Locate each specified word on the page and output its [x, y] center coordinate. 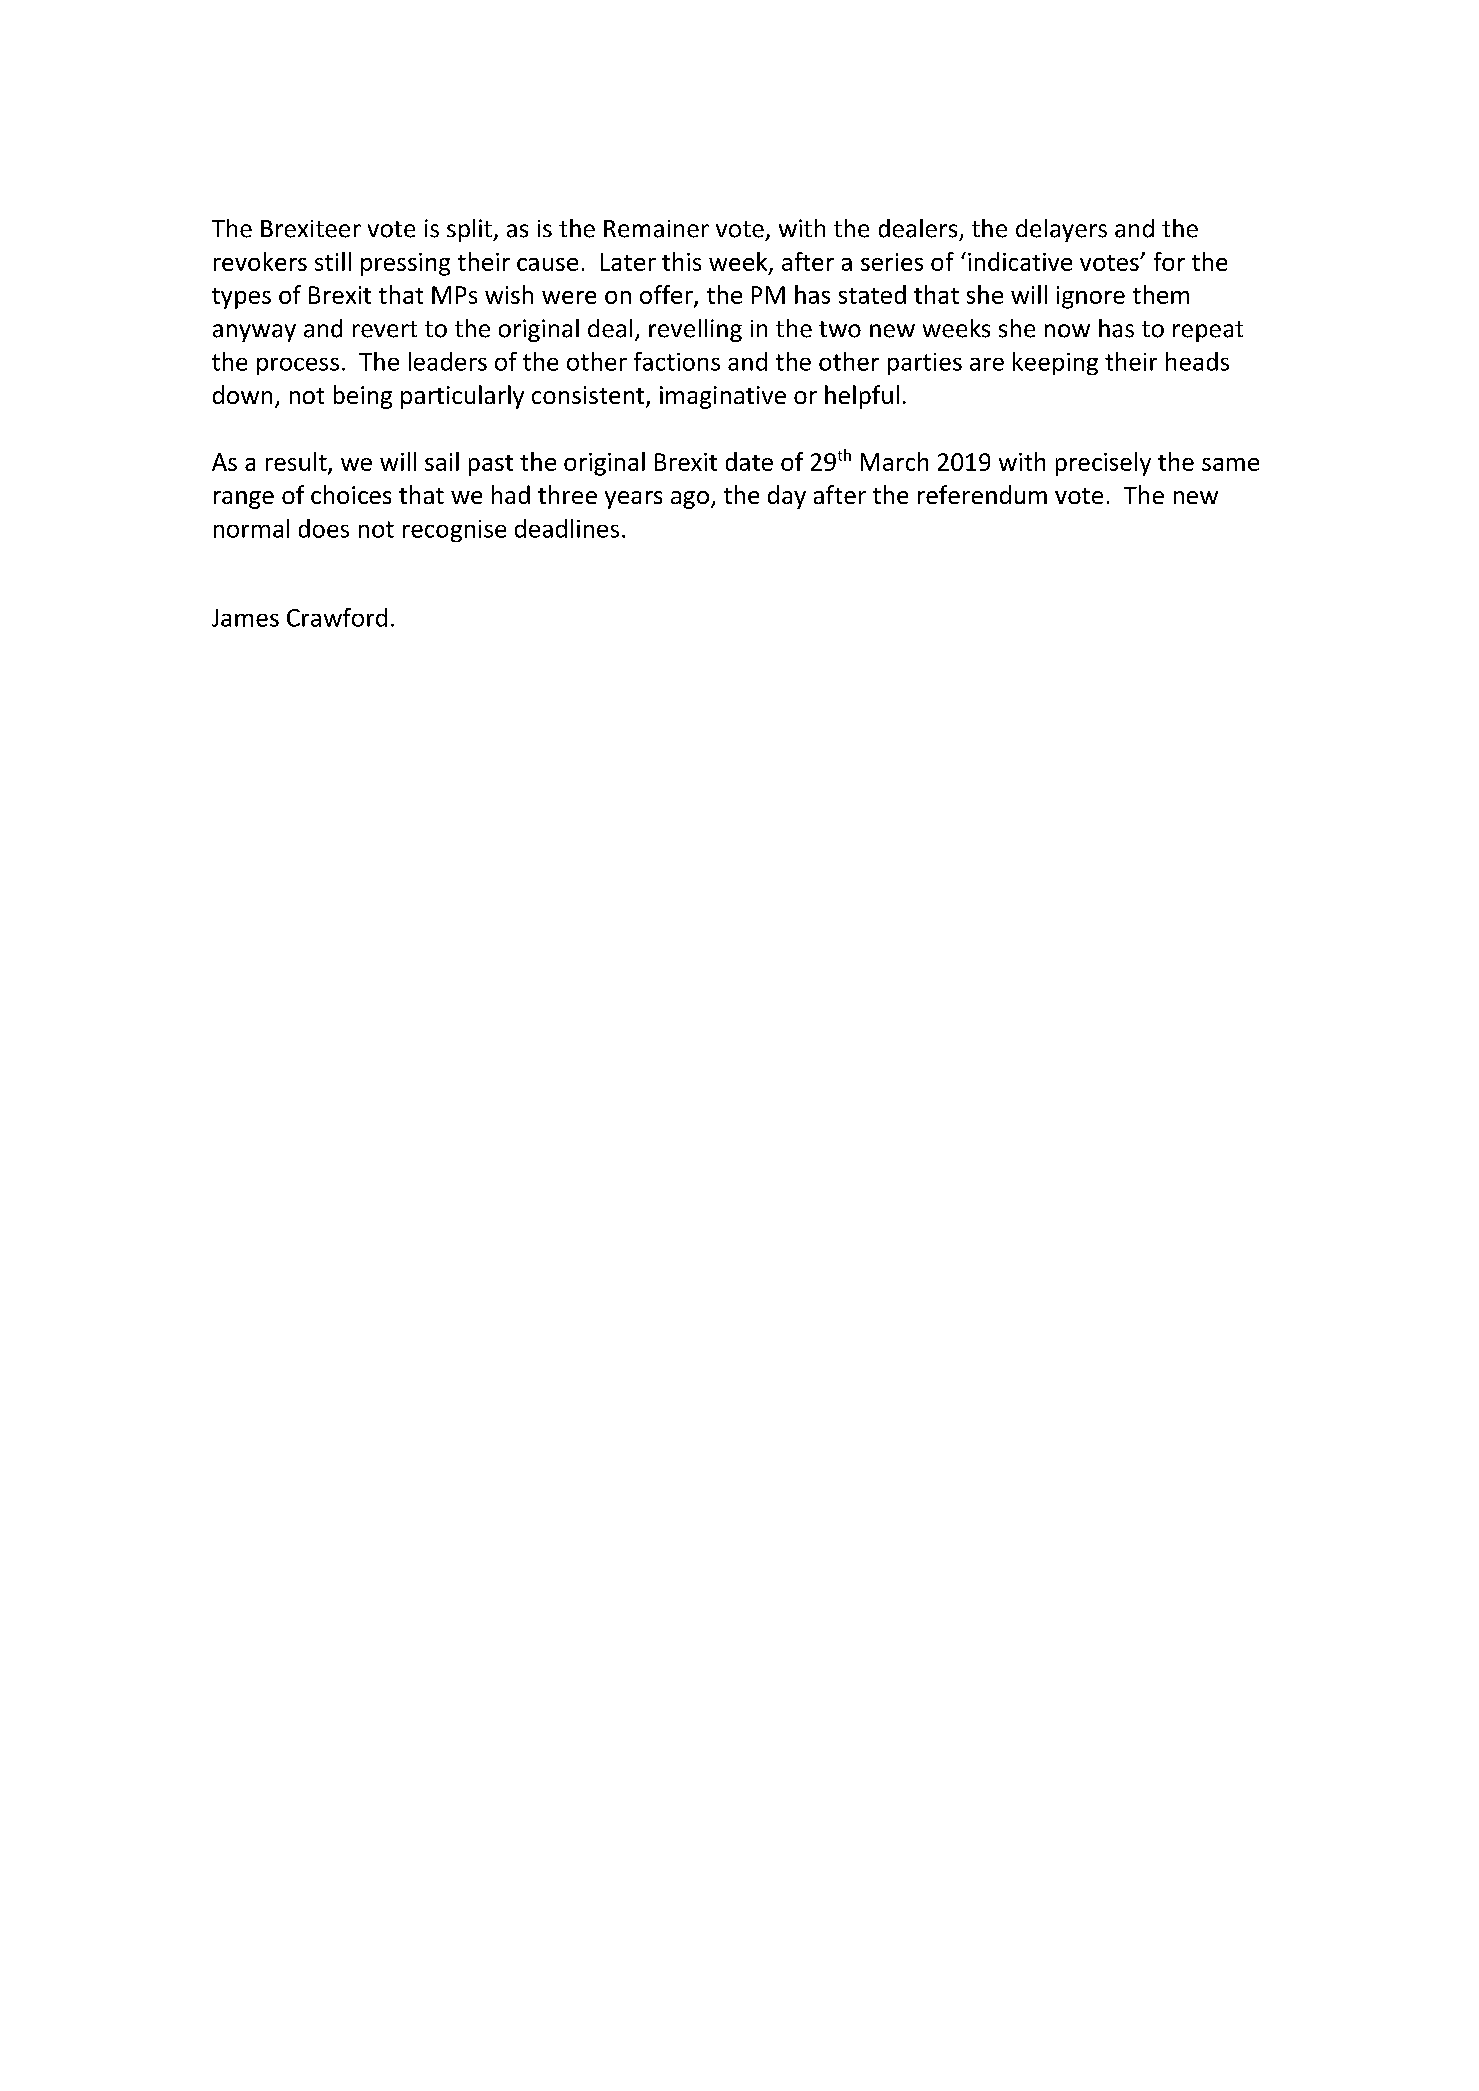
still [333, 261]
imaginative [723, 397]
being [363, 397]
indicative [1020, 261]
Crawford [337, 617]
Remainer [656, 229]
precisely [1103, 464]
